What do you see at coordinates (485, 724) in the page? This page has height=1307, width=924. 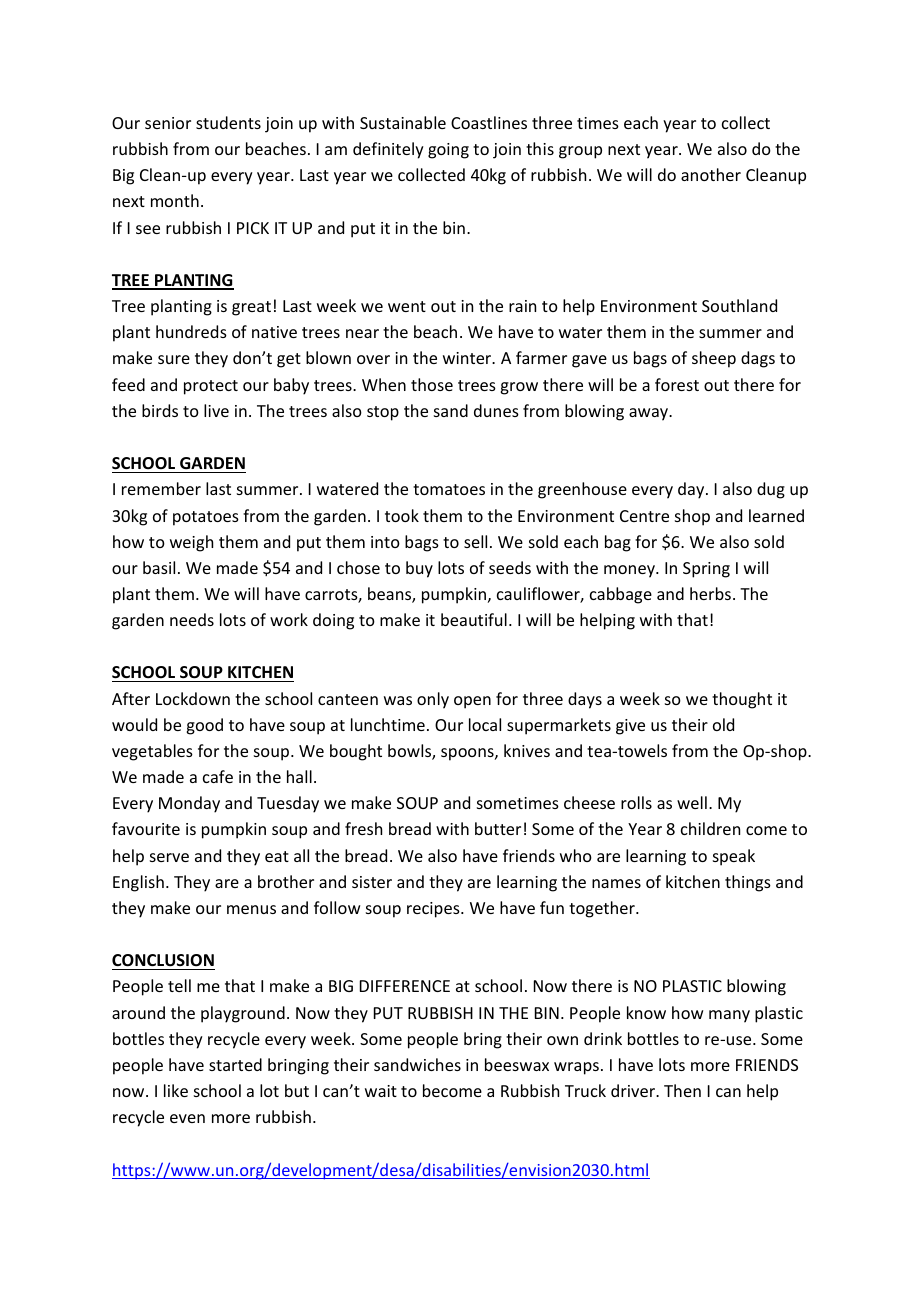 I see `local` at bounding box center [485, 724].
